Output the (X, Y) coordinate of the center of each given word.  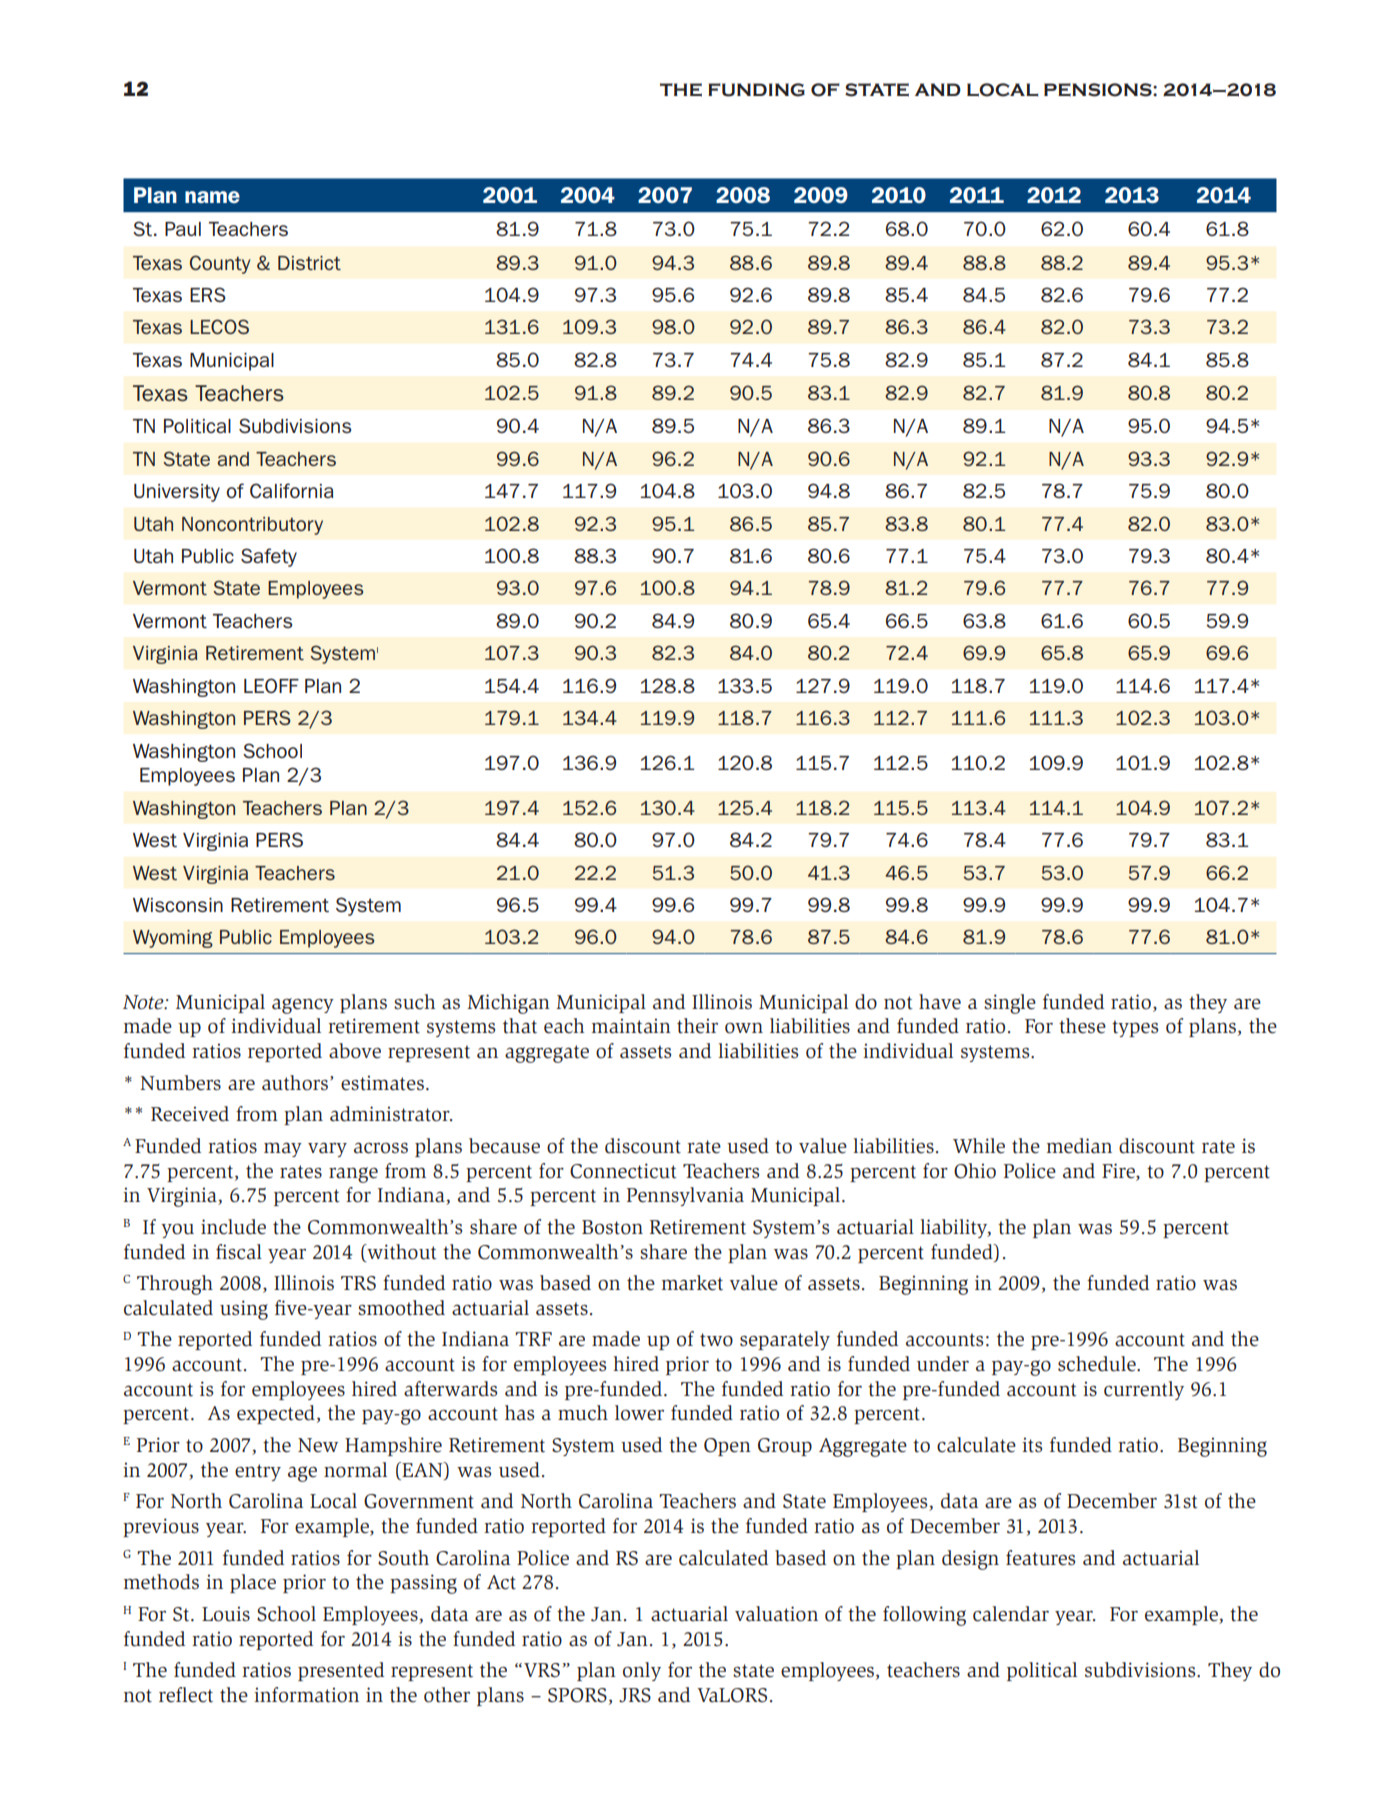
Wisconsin (178, 905)
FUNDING (756, 90)
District (309, 263)
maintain (631, 1026)
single (1010, 1004)
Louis (226, 1614)
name (212, 197)
